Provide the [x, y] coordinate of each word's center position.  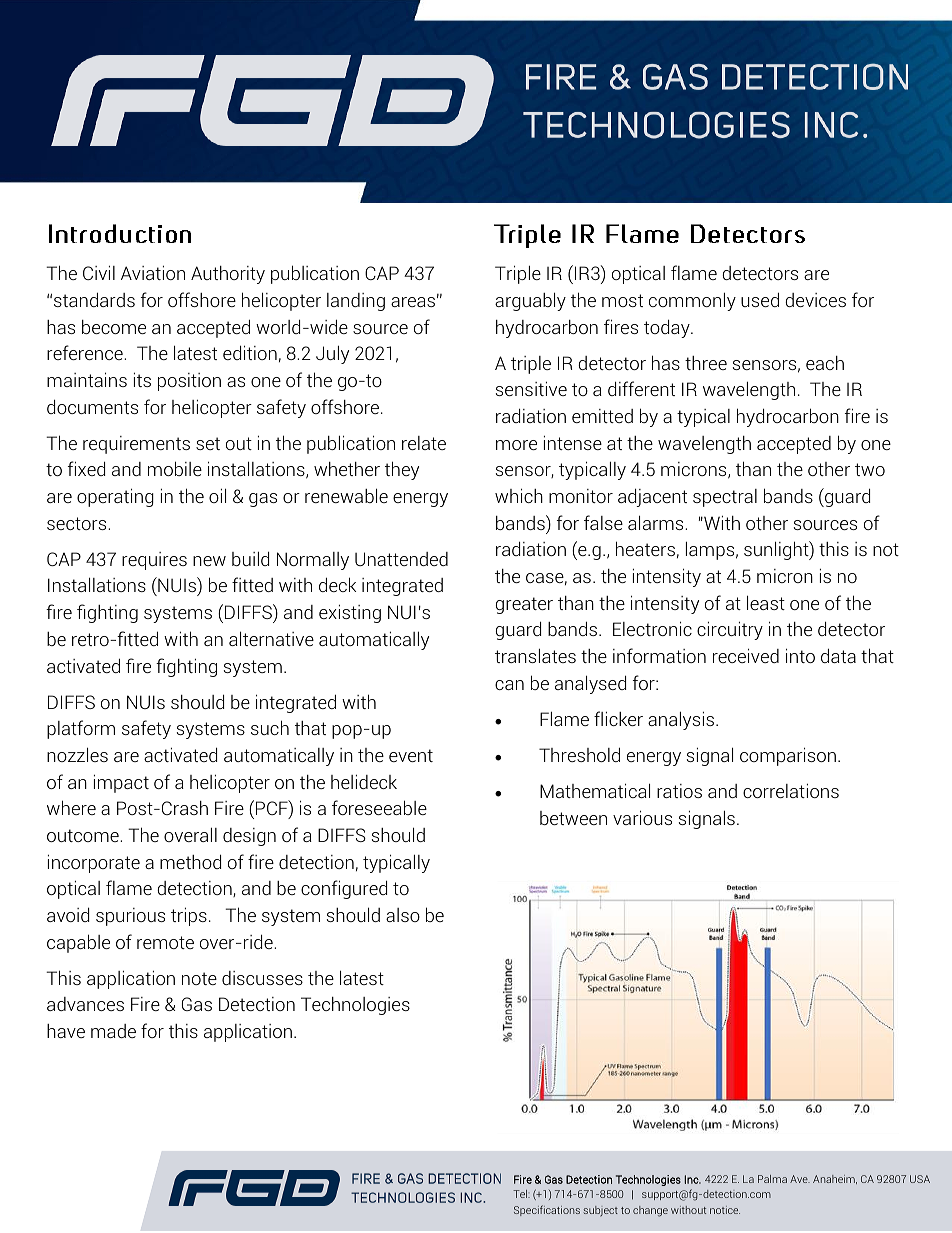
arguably [530, 301]
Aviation [153, 272]
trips [189, 916]
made [113, 1031]
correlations [791, 790]
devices [815, 300]
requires [154, 561]
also [403, 915]
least [766, 602]
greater [524, 605]
